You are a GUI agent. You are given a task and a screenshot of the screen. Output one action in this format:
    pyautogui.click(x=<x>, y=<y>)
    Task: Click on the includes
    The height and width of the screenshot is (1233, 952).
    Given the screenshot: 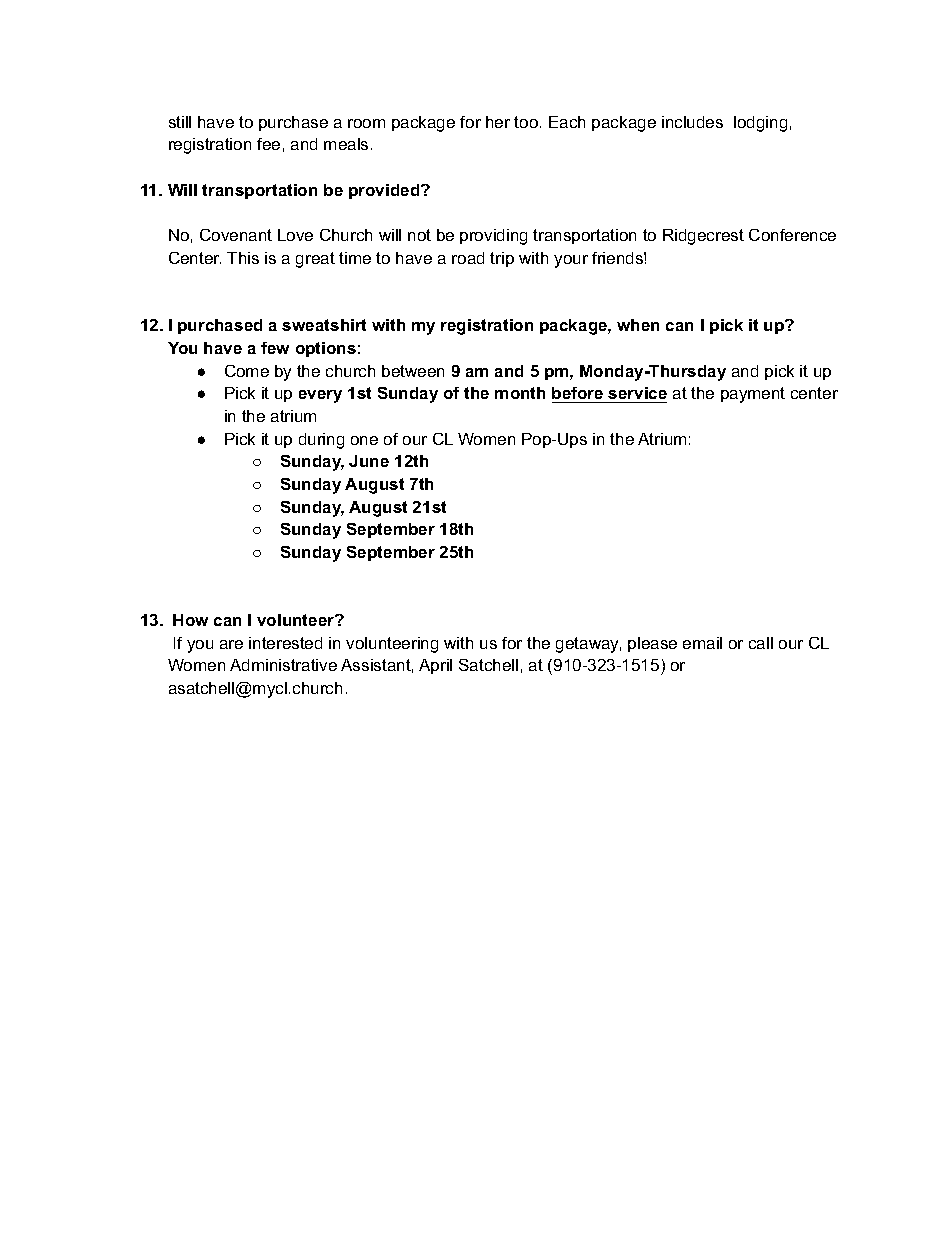 What is the action you would take?
    pyautogui.click(x=692, y=122)
